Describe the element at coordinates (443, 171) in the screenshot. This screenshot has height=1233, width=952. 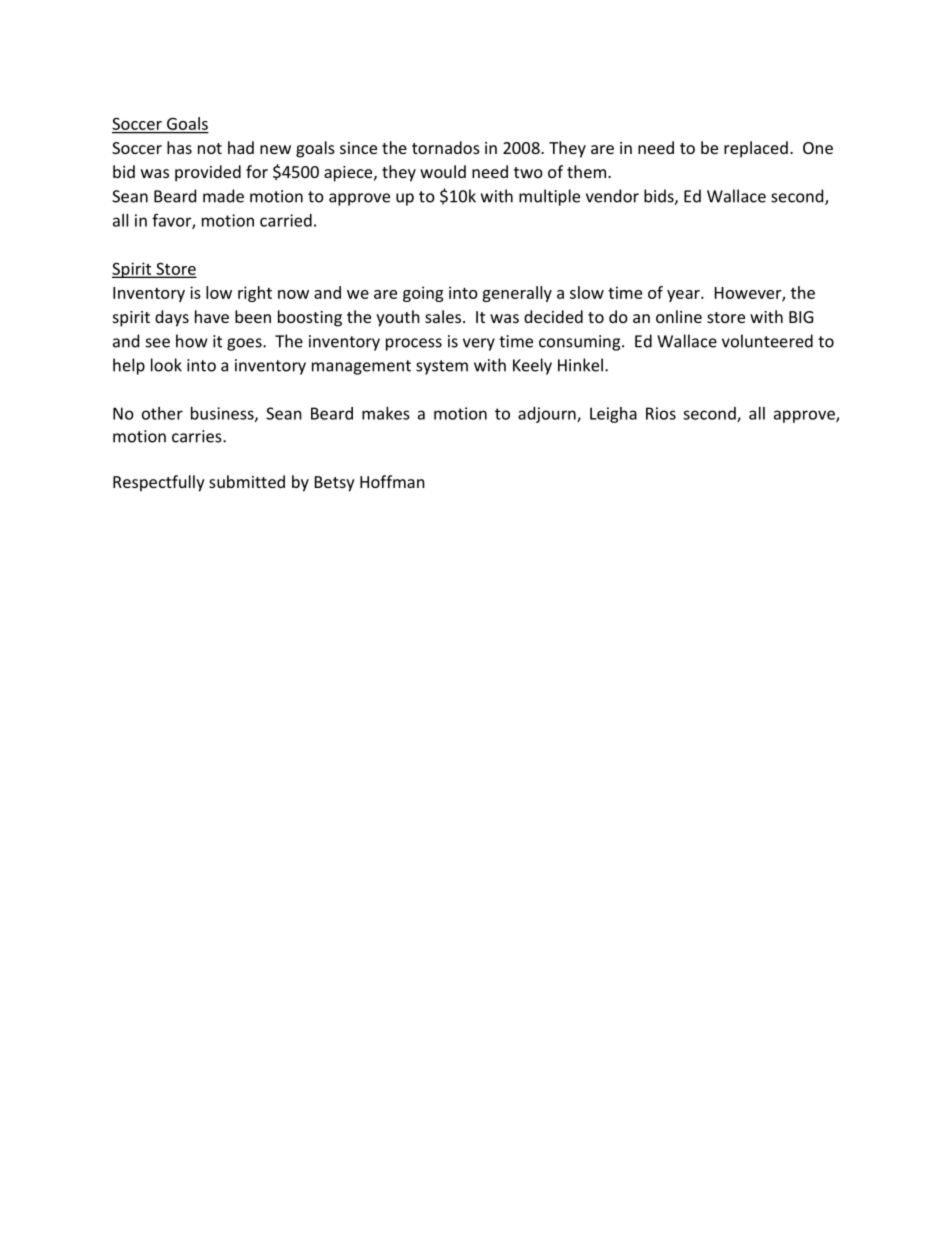
I see `would` at that location.
